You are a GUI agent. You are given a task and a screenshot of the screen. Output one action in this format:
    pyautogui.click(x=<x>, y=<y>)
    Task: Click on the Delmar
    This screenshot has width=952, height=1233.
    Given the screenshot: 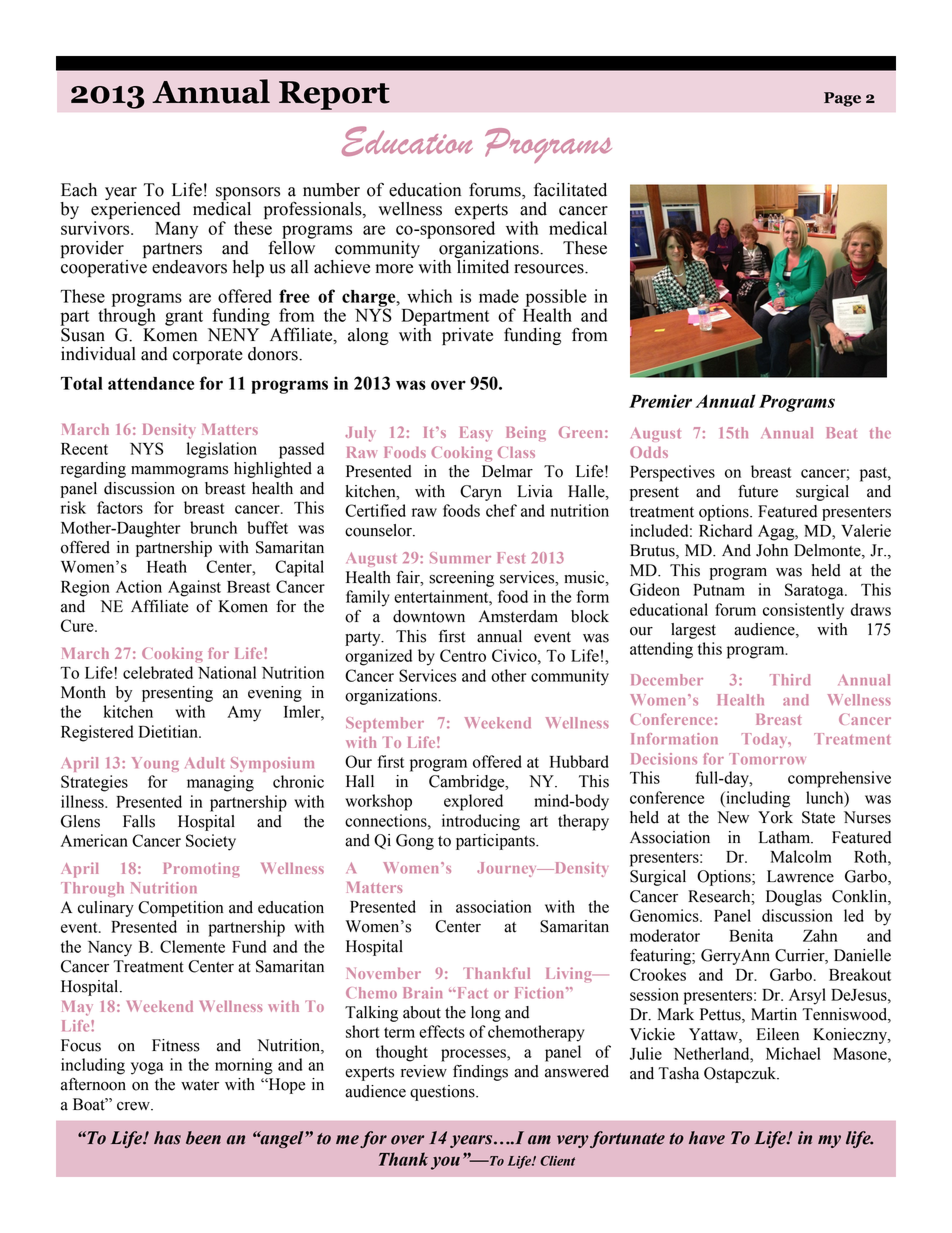 What is the action you would take?
    pyautogui.click(x=507, y=471)
